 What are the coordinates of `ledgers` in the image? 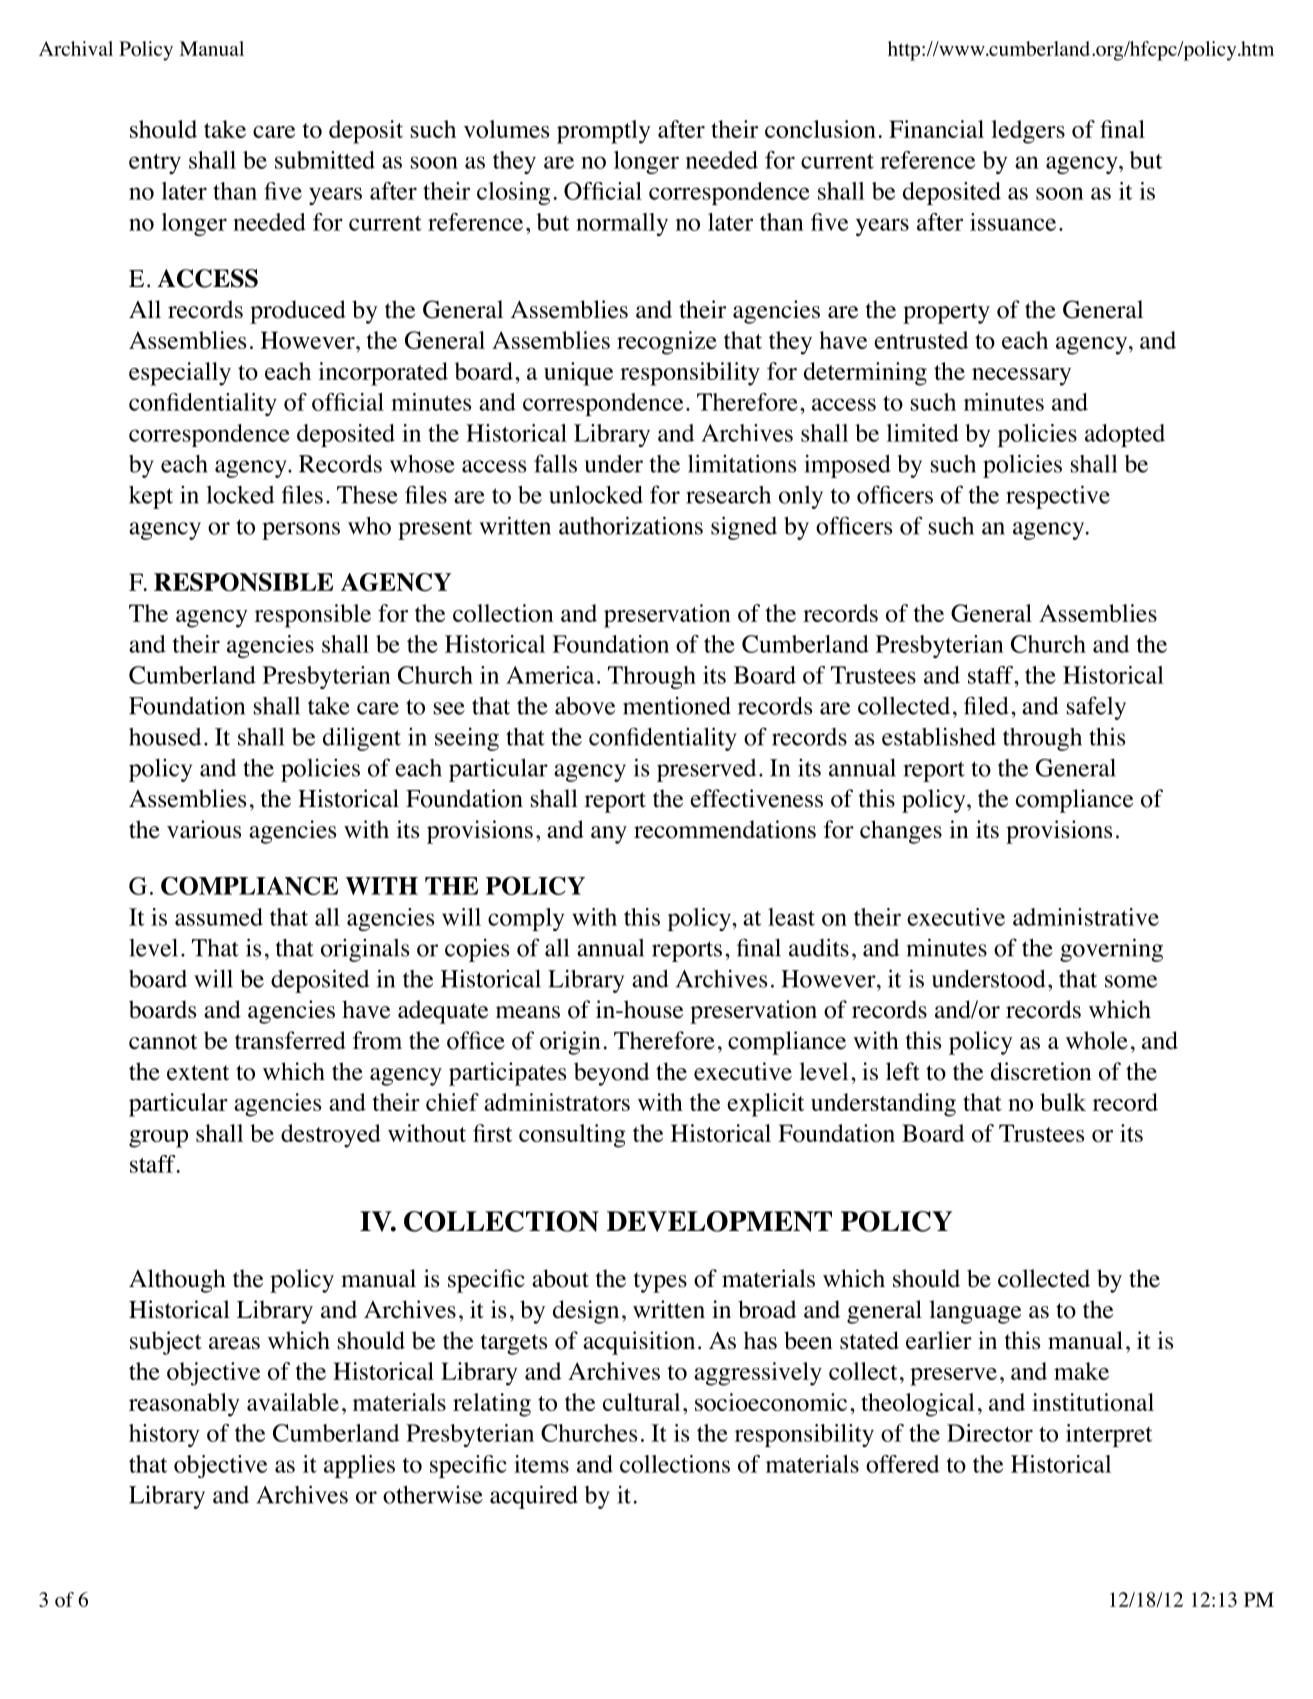 It's located at (1028, 132).
